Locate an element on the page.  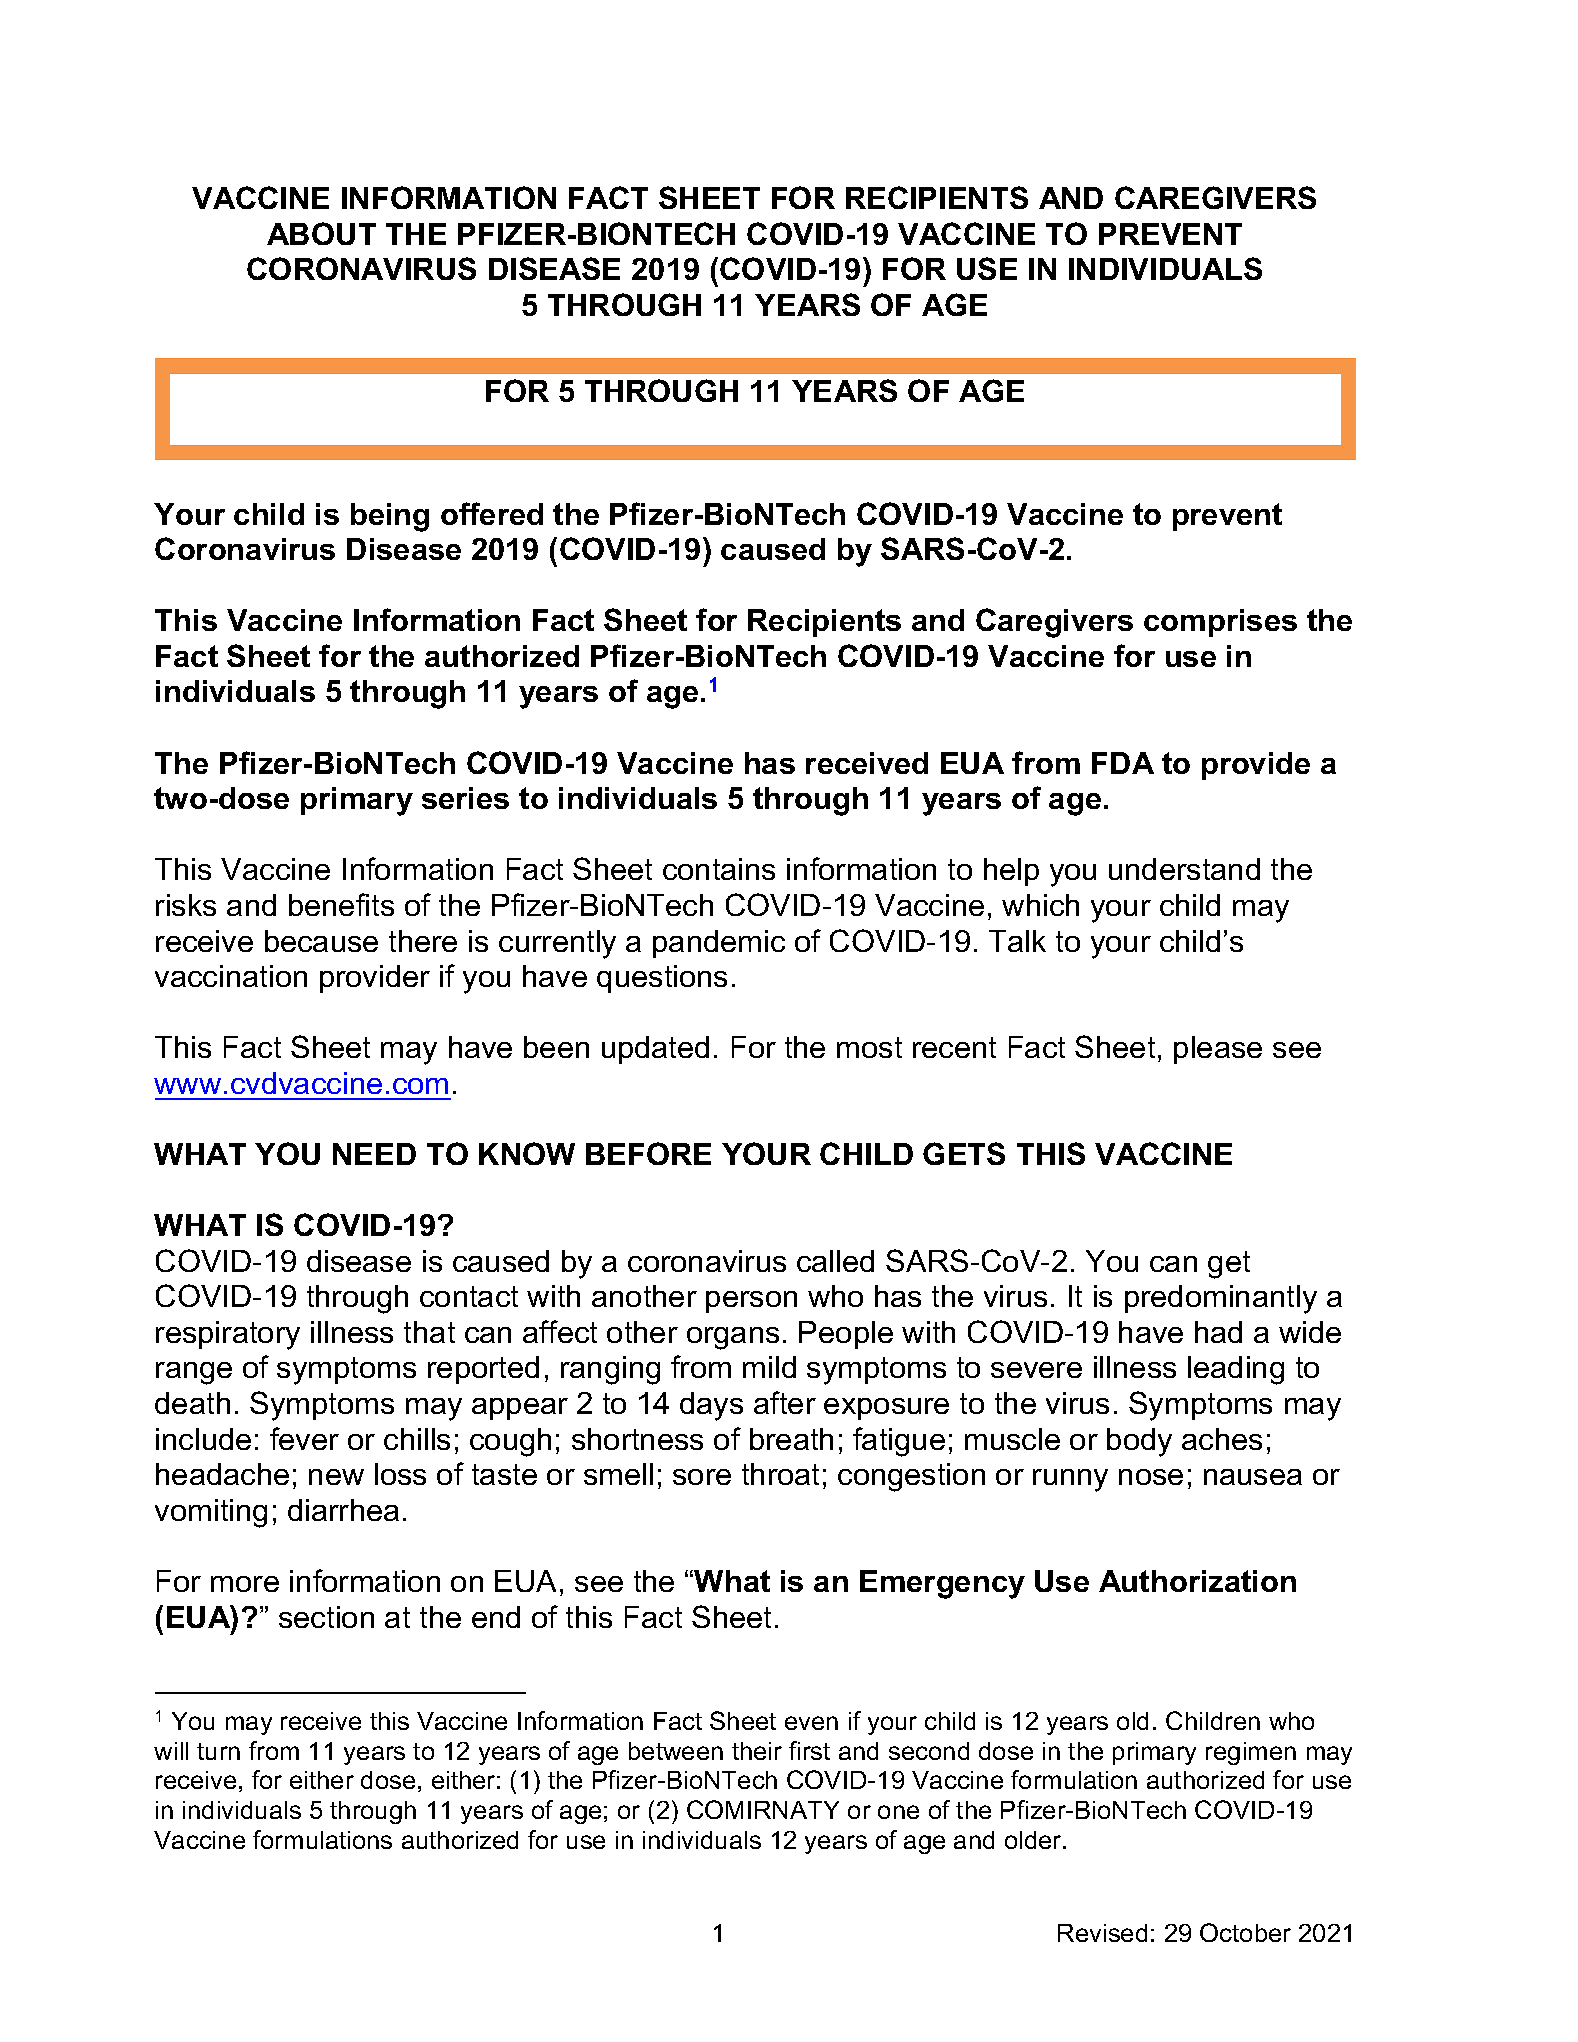
ABOUT is located at coordinates (321, 233).
